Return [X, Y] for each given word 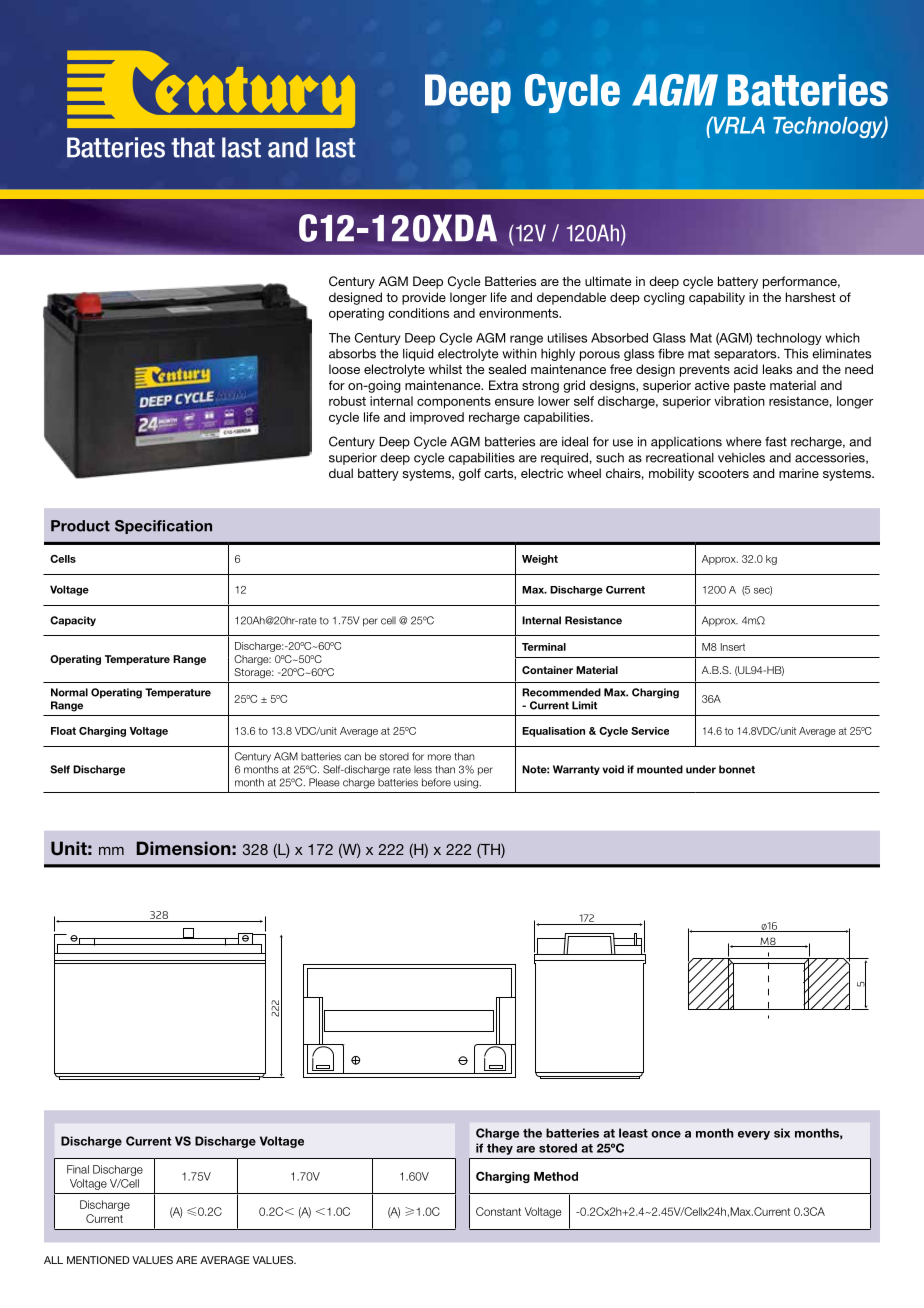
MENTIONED [98, 1260]
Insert [733, 647]
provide [424, 298]
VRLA [738, 125]
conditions [418, 313]
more [439, 757]
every [754, 1135]
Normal [69, 692]
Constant [498, 1211]
